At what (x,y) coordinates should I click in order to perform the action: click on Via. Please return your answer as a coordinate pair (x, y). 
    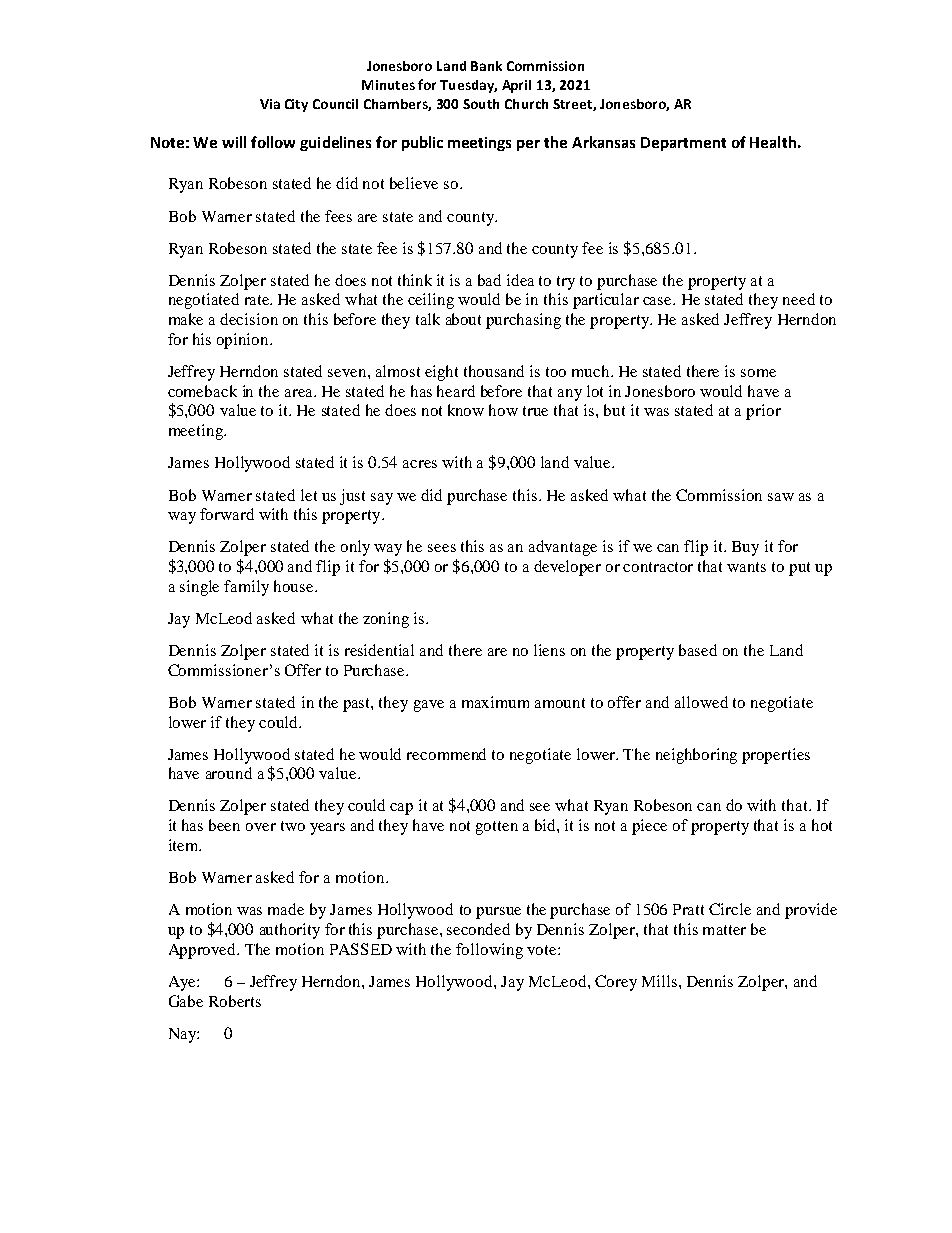
    Looking at the image, I should click on (270, 104).
